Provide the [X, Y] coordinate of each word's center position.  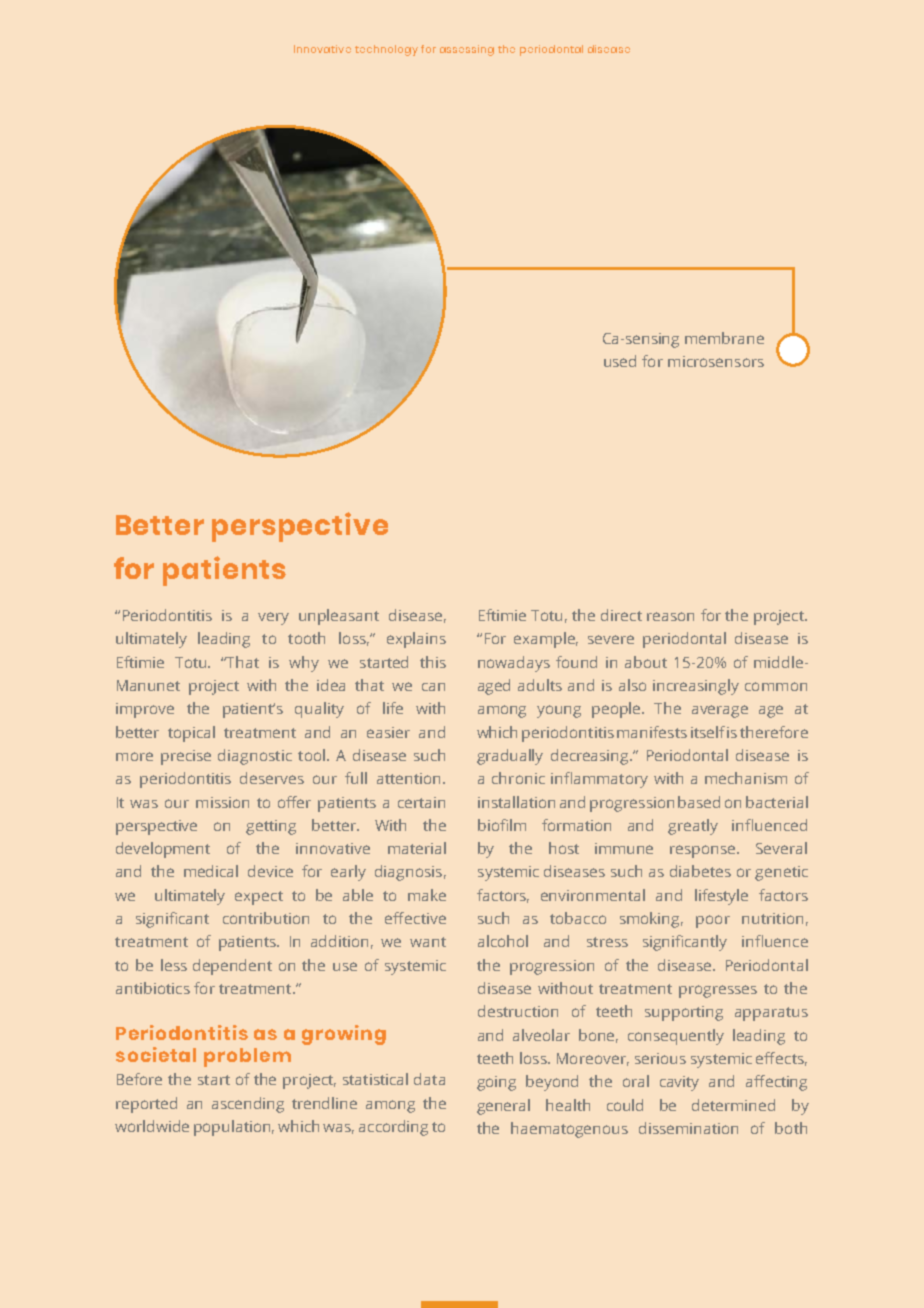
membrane [724, 338]
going [496, 1083]
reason [670, 616]
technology [386, 50]
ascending [248, 1105]
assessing [467, 50]
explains [416, 640]
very [273, 618]
